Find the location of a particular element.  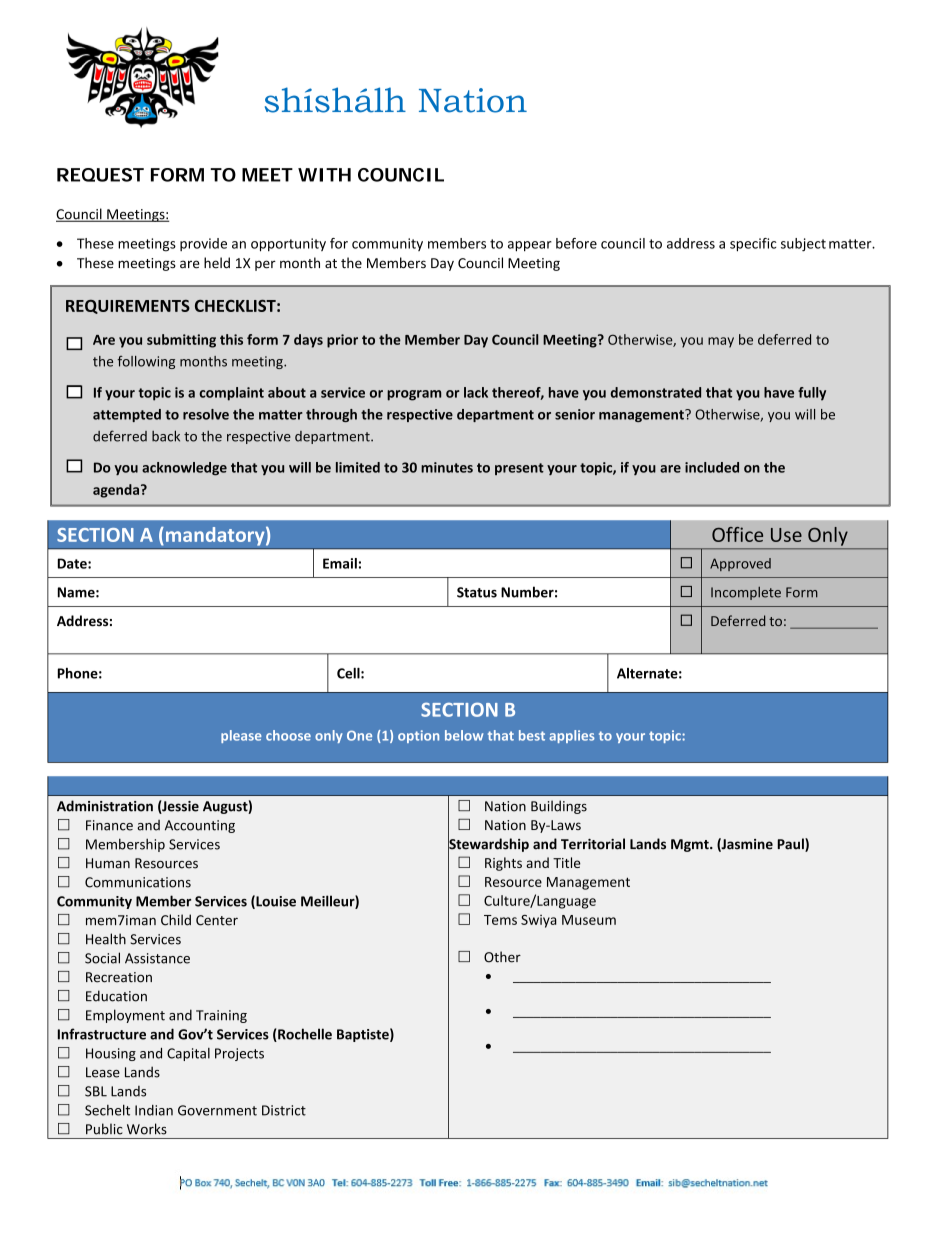

Office is located at coordinates (737, 534).
